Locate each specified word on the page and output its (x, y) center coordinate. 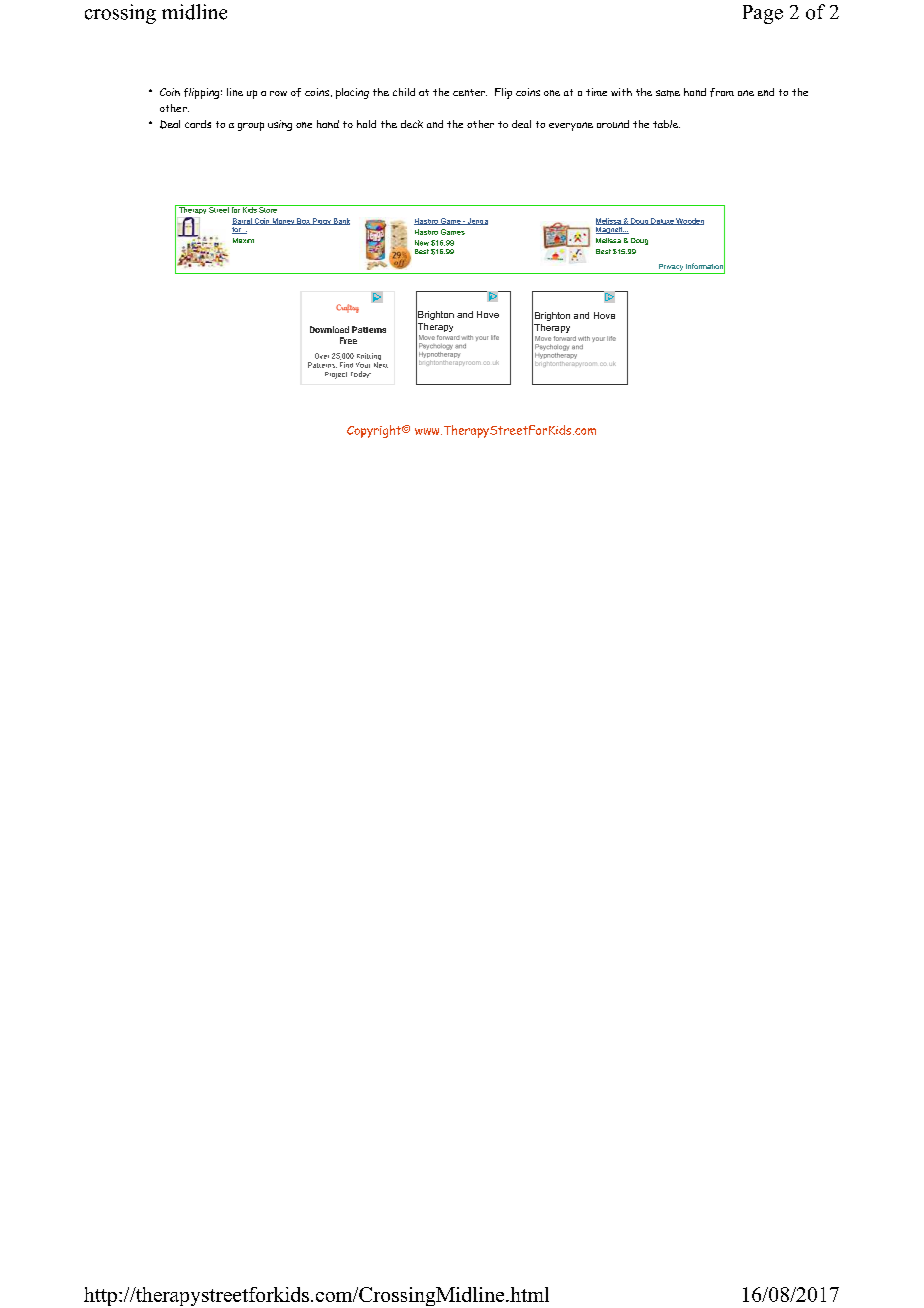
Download (329, 329)
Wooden (689, 221)
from (722, 92)
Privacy (671, 267)
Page (763, 14)
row (278, 93)
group (251, 126)
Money (284, 221)
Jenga (476, 221)
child (404, 92)
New (422, 243)
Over (322, 356)
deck (412, 124)
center (470, 92)
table (666, 124)
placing (352, 93)
